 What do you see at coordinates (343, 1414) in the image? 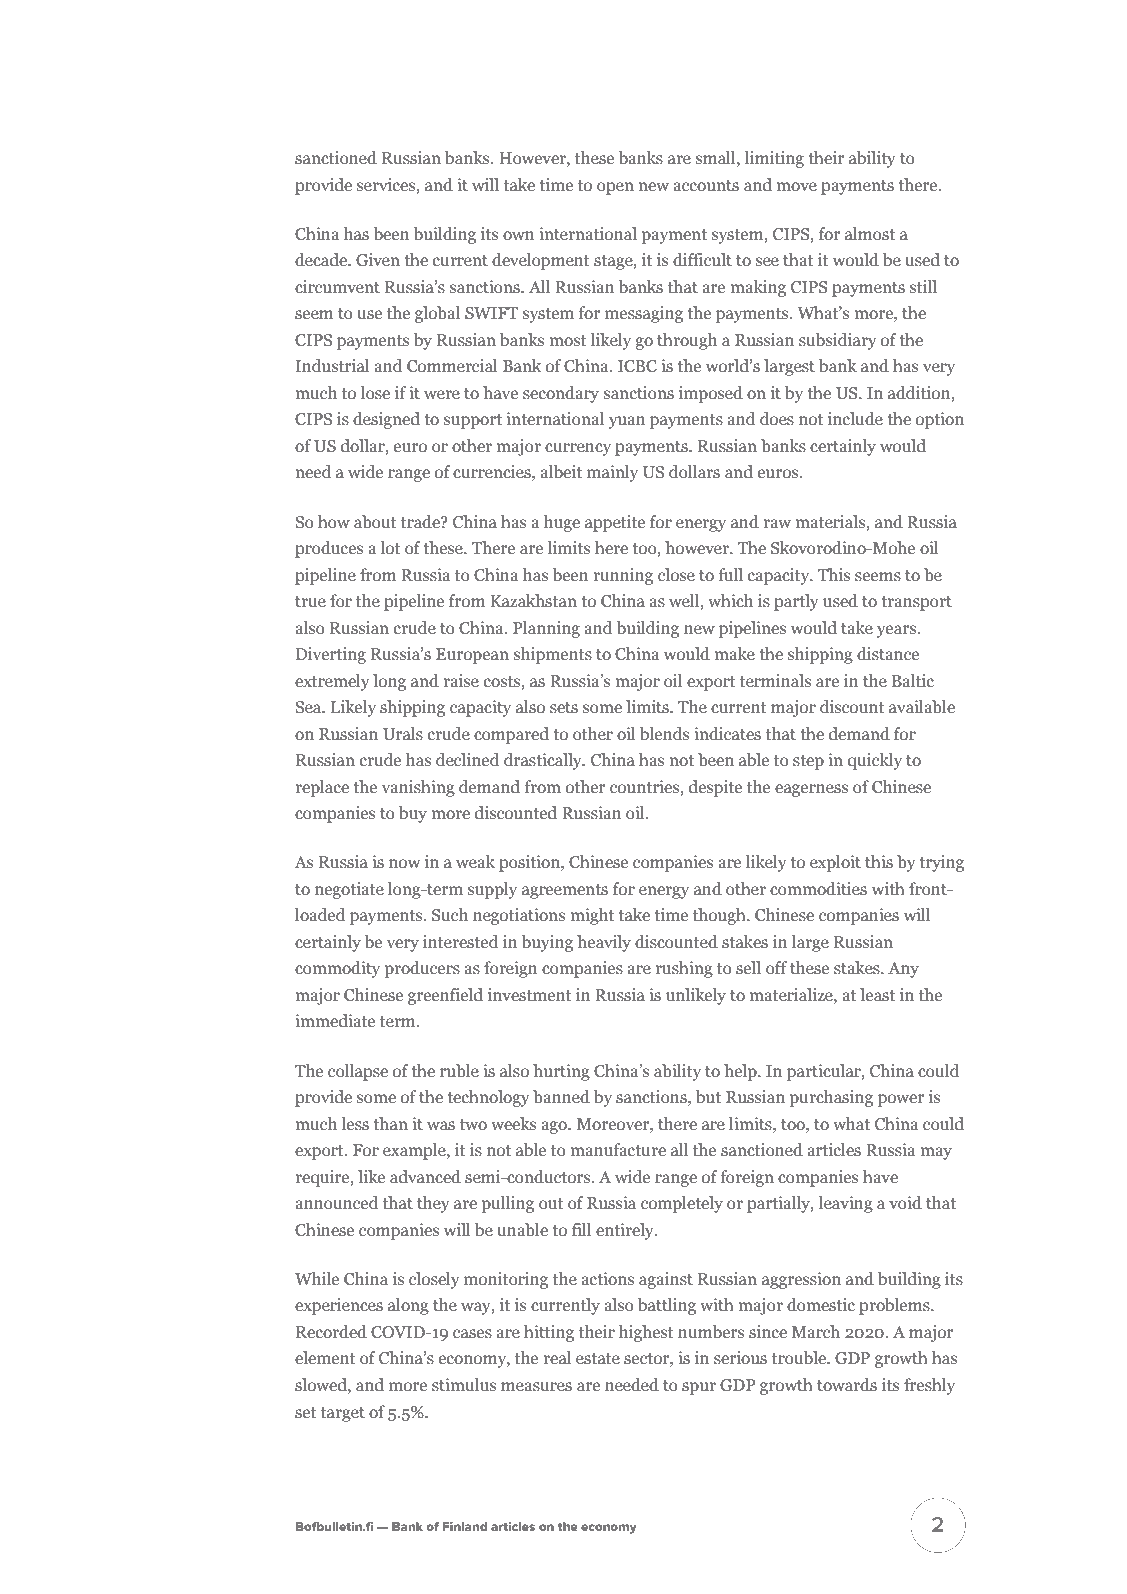
I see `target` at bounding box center [343, 1414].
